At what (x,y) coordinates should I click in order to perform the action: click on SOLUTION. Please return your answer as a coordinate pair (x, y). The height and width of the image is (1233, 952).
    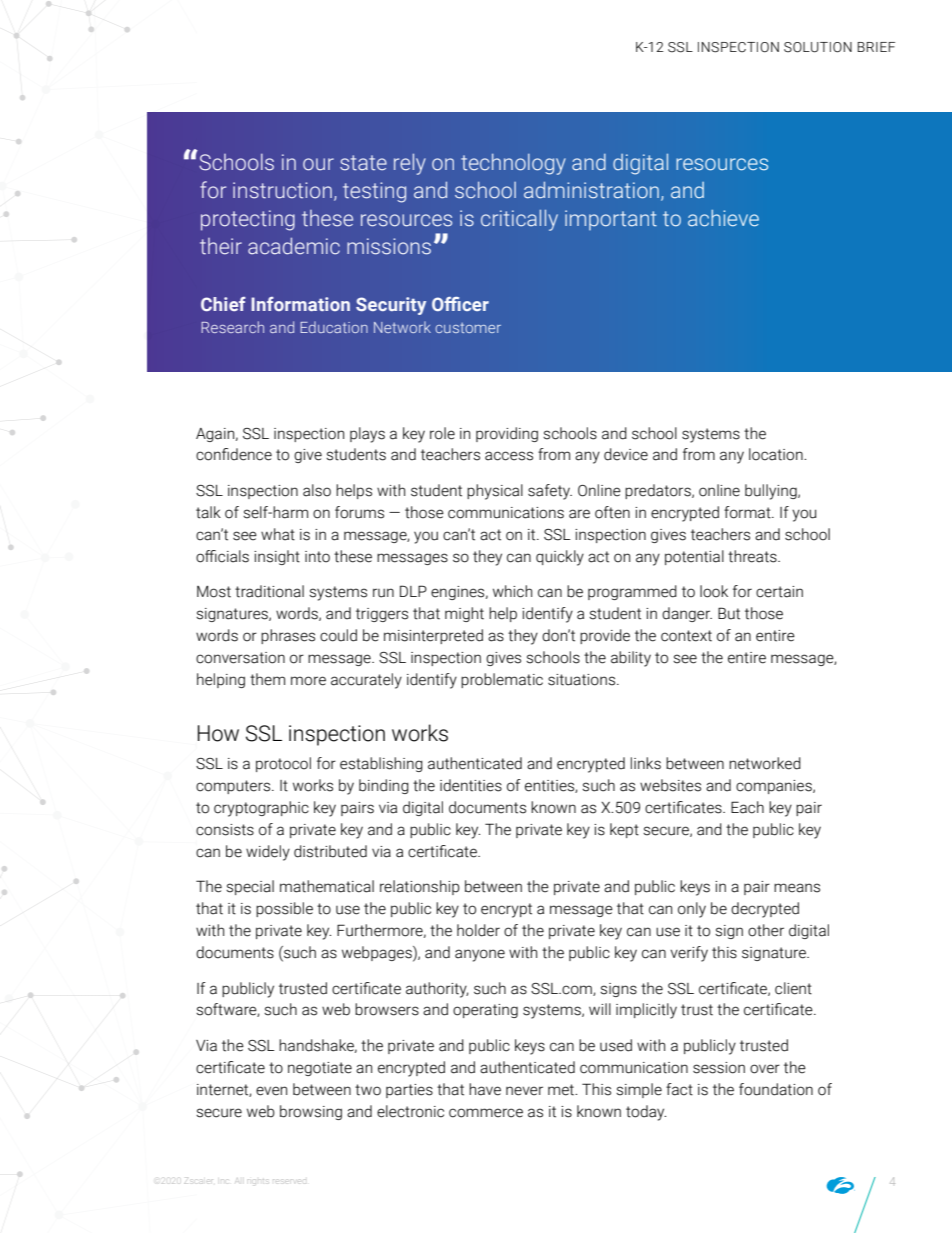
    Looking at the image, I should click on (818, 47).
